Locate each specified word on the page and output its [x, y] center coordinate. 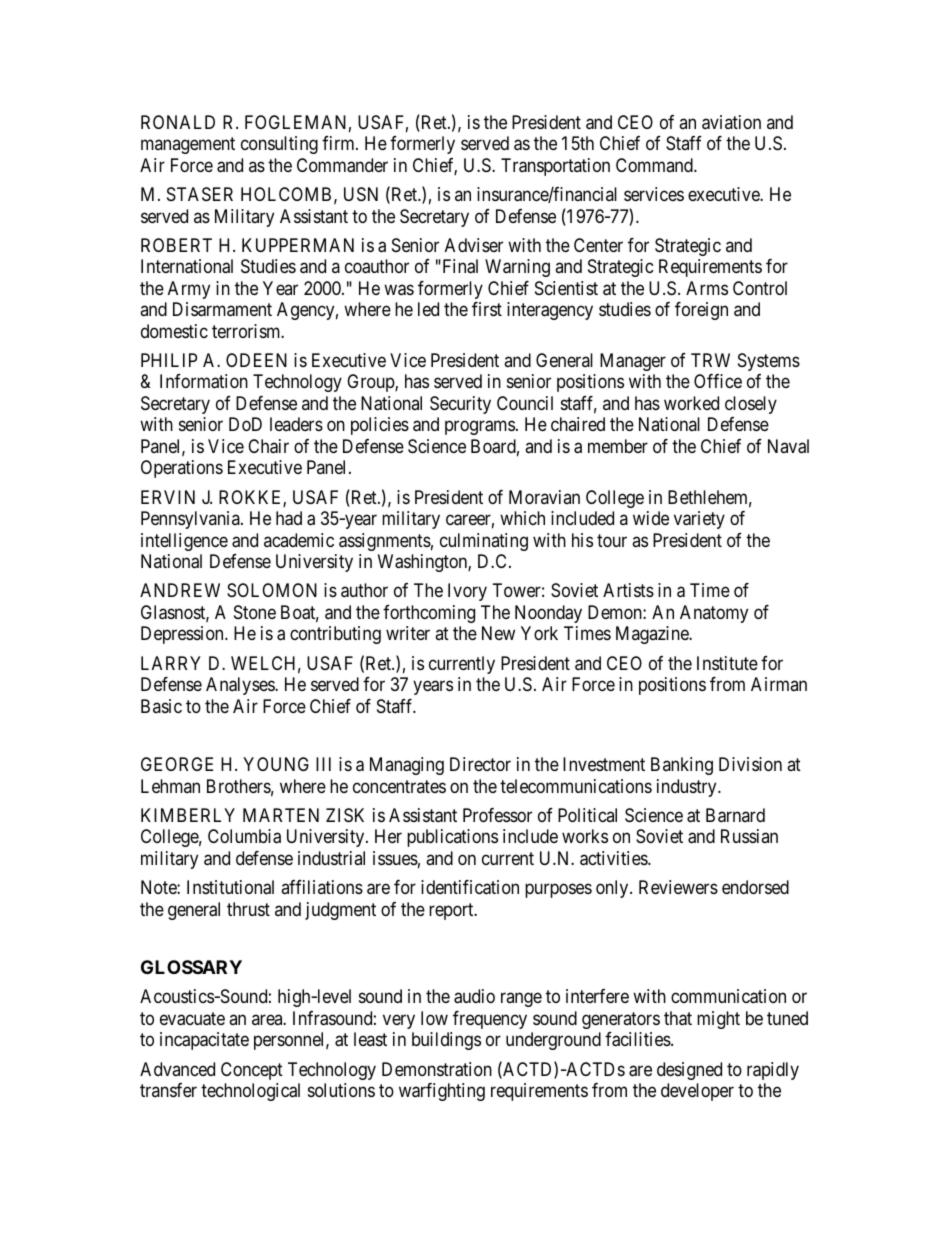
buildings [446, 1041]
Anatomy [714, 614]
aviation [731, 122]
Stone [255, 612]
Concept [252, 1071]
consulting [279, 145]
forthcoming [429, 614]
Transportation [555, 167]
